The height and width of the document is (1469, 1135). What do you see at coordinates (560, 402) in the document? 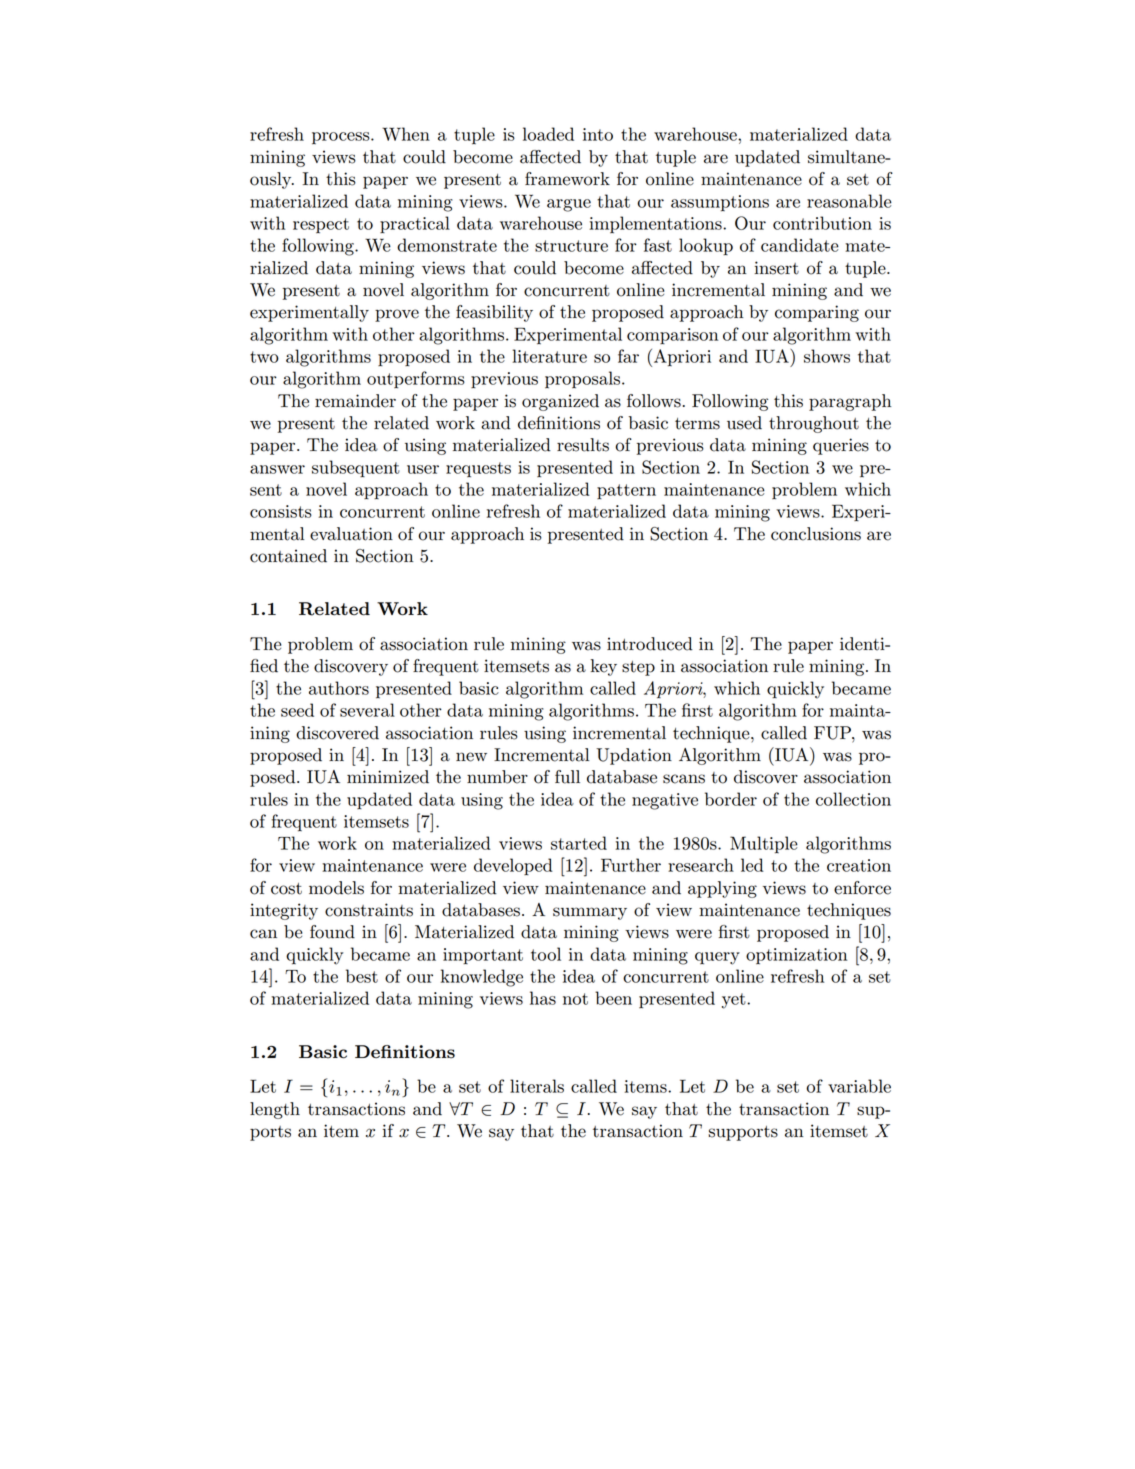
I see `organized` at bounding box center [560, 402].
